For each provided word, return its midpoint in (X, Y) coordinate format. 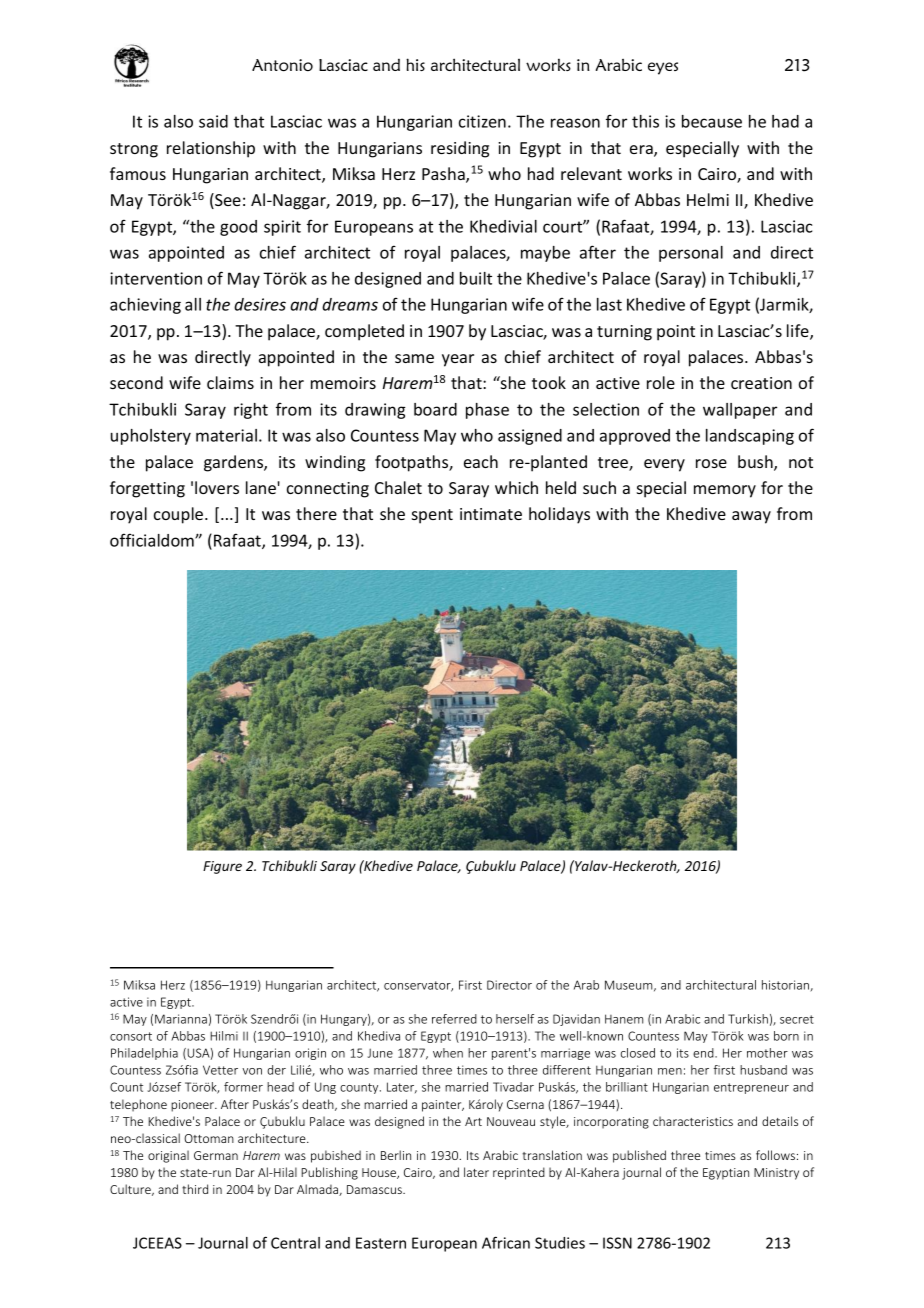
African (506, 1242)
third (195, 1189)
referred (454, 1019)
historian (786, 986)
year (458, 360)
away (751, 517)
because (712, 121)
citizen (482, 121)
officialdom (153, 540)
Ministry (776, 1174)
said (213, 121)
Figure (222, 867)
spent (432, 516)
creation (761, 383)
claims (230, 382)
